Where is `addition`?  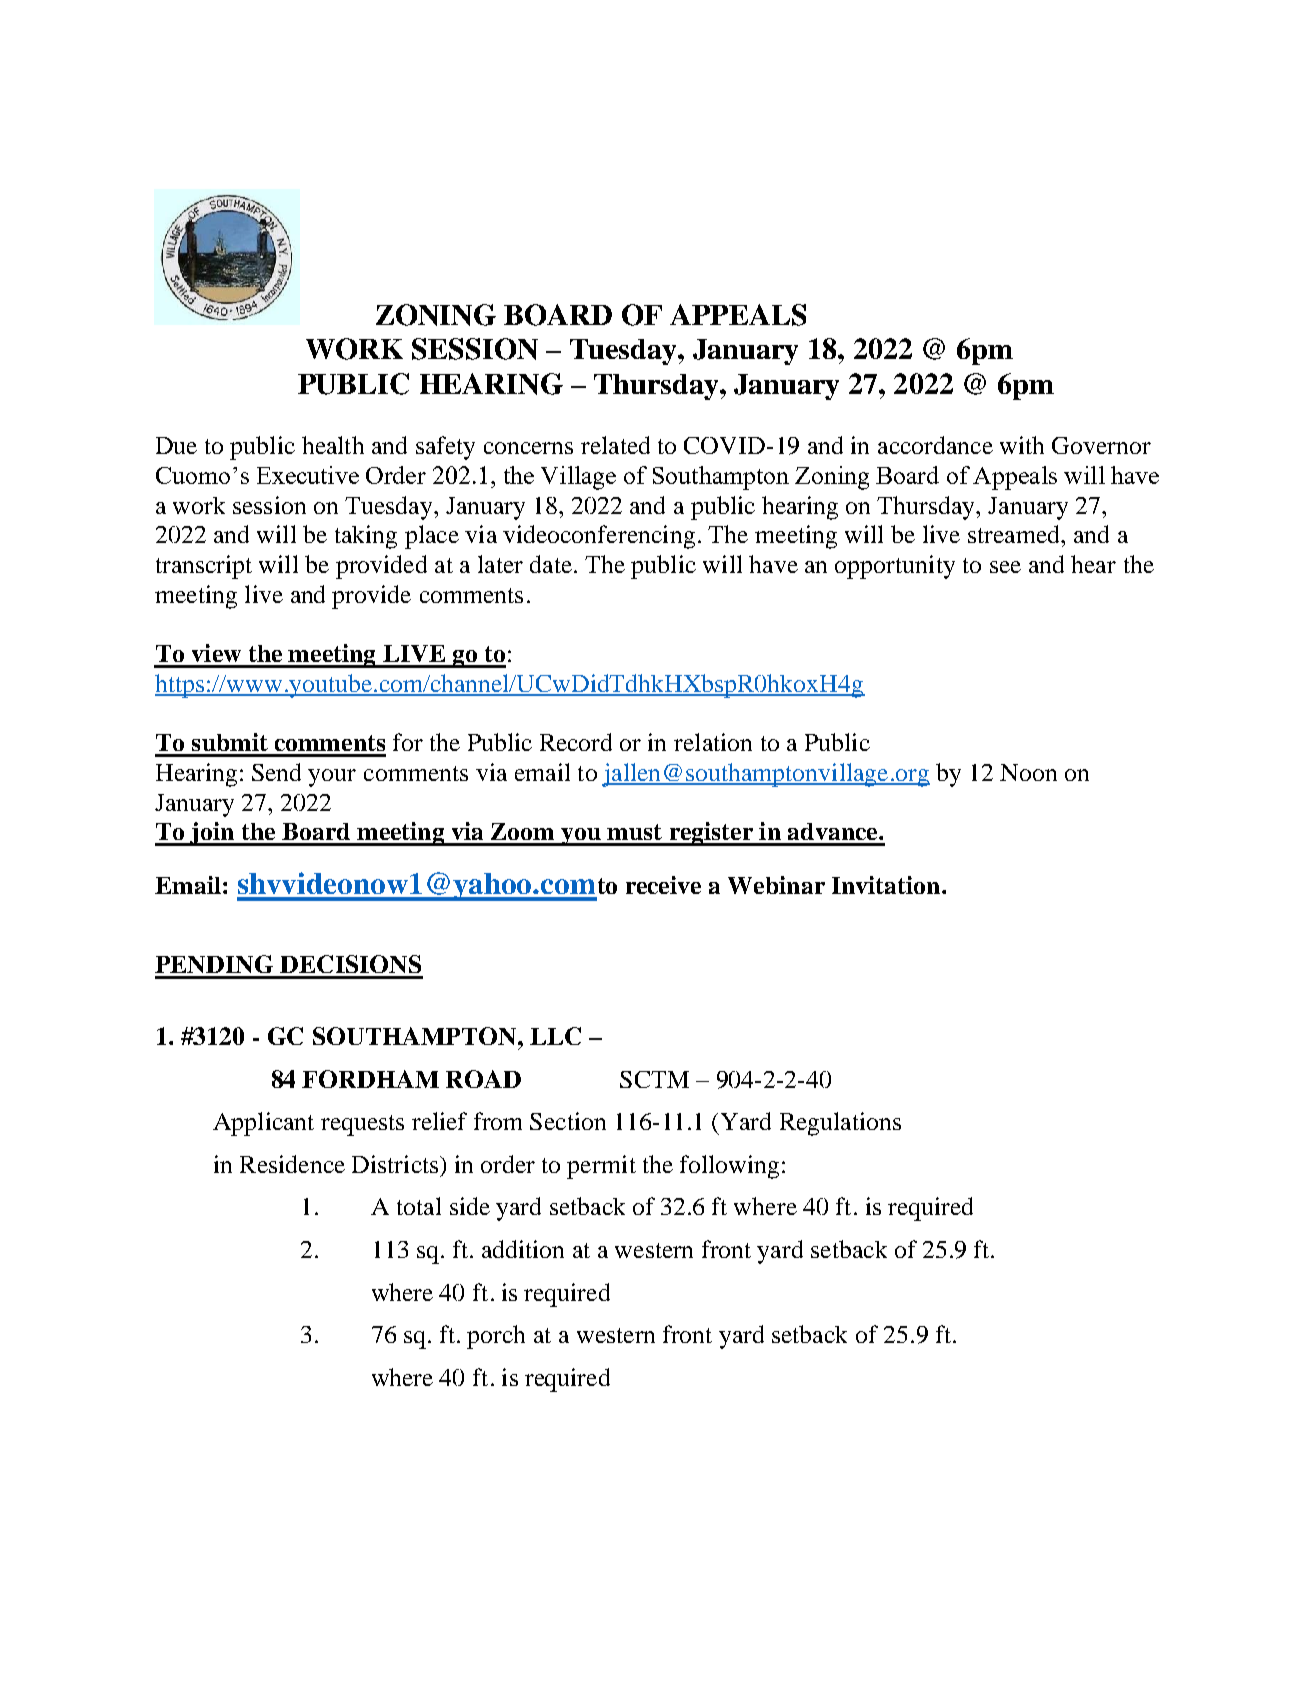 addition is located at coordinates (523, 1249).
